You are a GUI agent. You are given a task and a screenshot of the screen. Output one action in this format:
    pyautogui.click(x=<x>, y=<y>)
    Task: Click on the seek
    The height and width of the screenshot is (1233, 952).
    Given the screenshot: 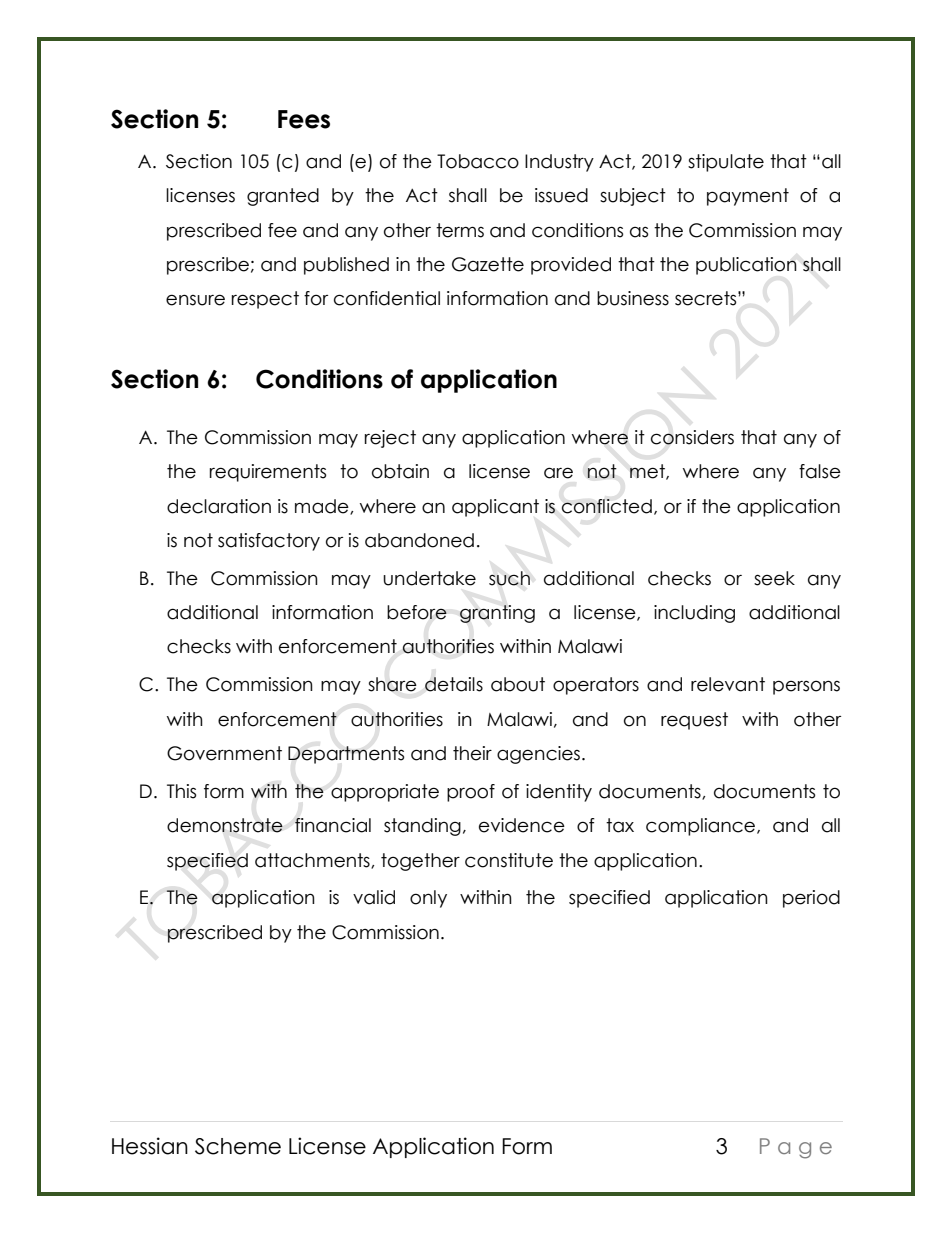 What is the action you would take?
    pyautogui.click(x=774, y=578)
